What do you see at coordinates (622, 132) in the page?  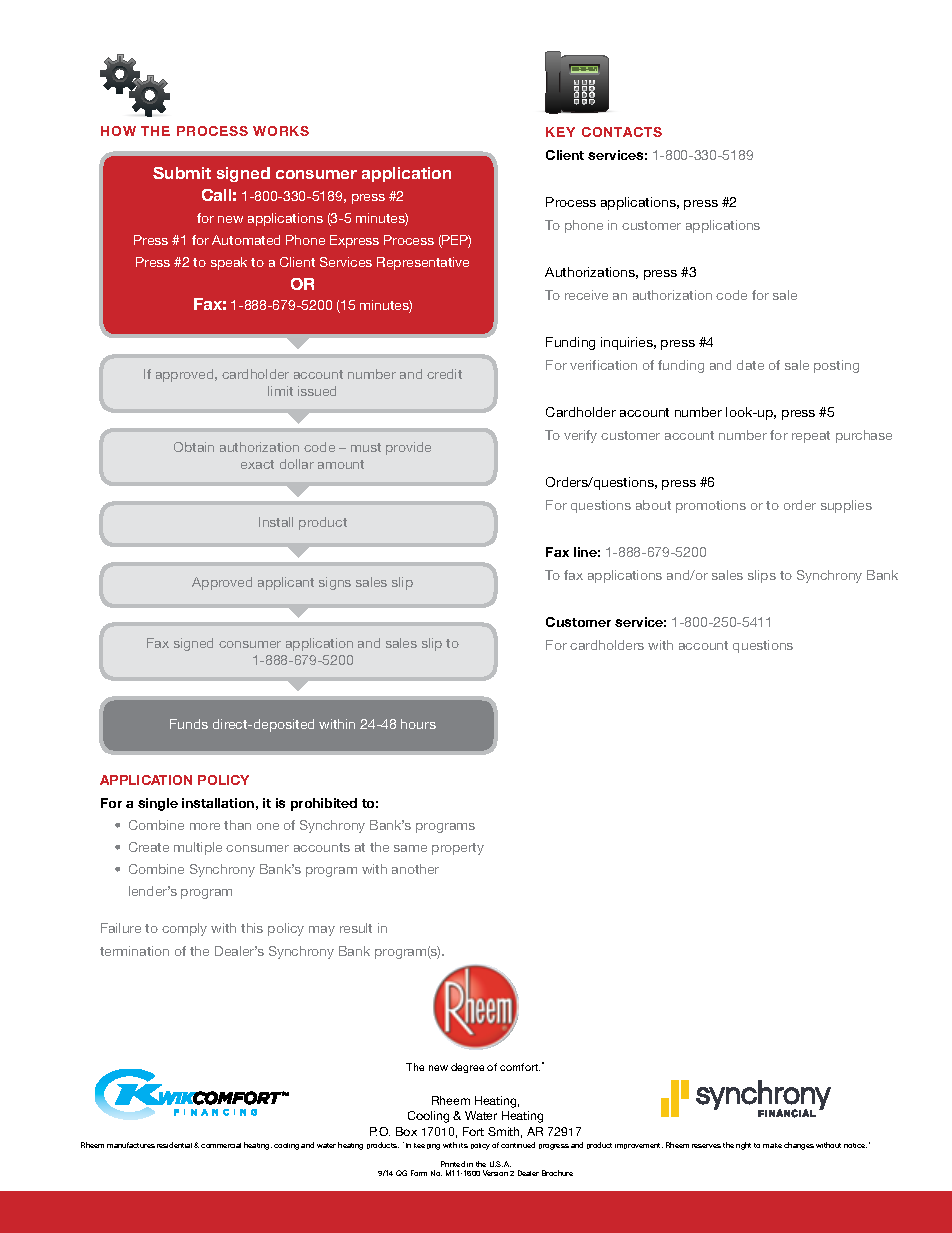 I see `CONTACTS` at bounding box center [622, 132].
